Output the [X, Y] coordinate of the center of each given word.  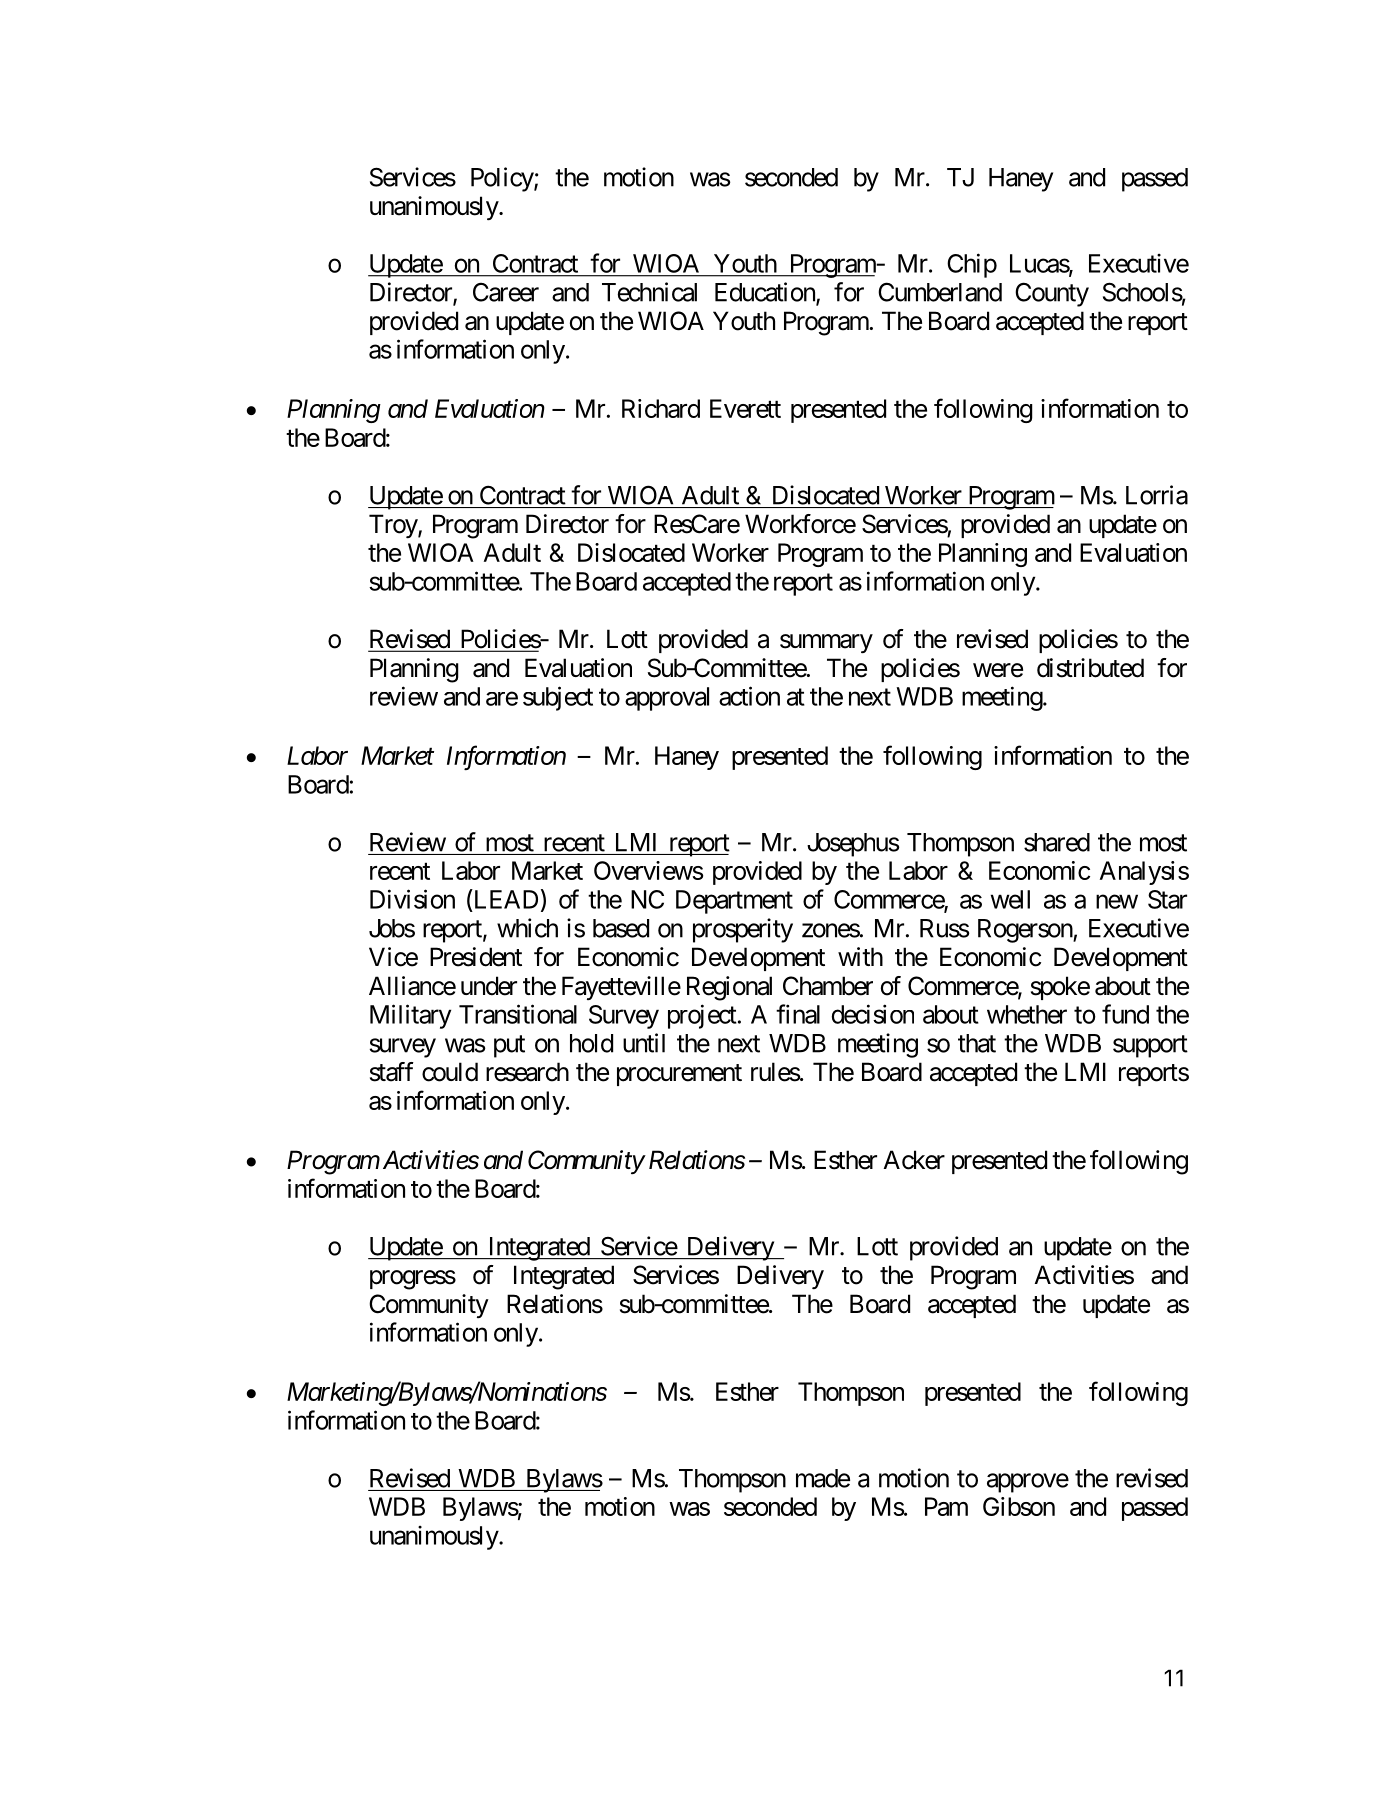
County [1052, 294]
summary [826, 644]
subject [558, 698]
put [509, 1046]
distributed [1090, 668]
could [450, 1072]
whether [1027, 1014]
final [798, 1014]
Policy [503, 179]
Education [766, 293]
